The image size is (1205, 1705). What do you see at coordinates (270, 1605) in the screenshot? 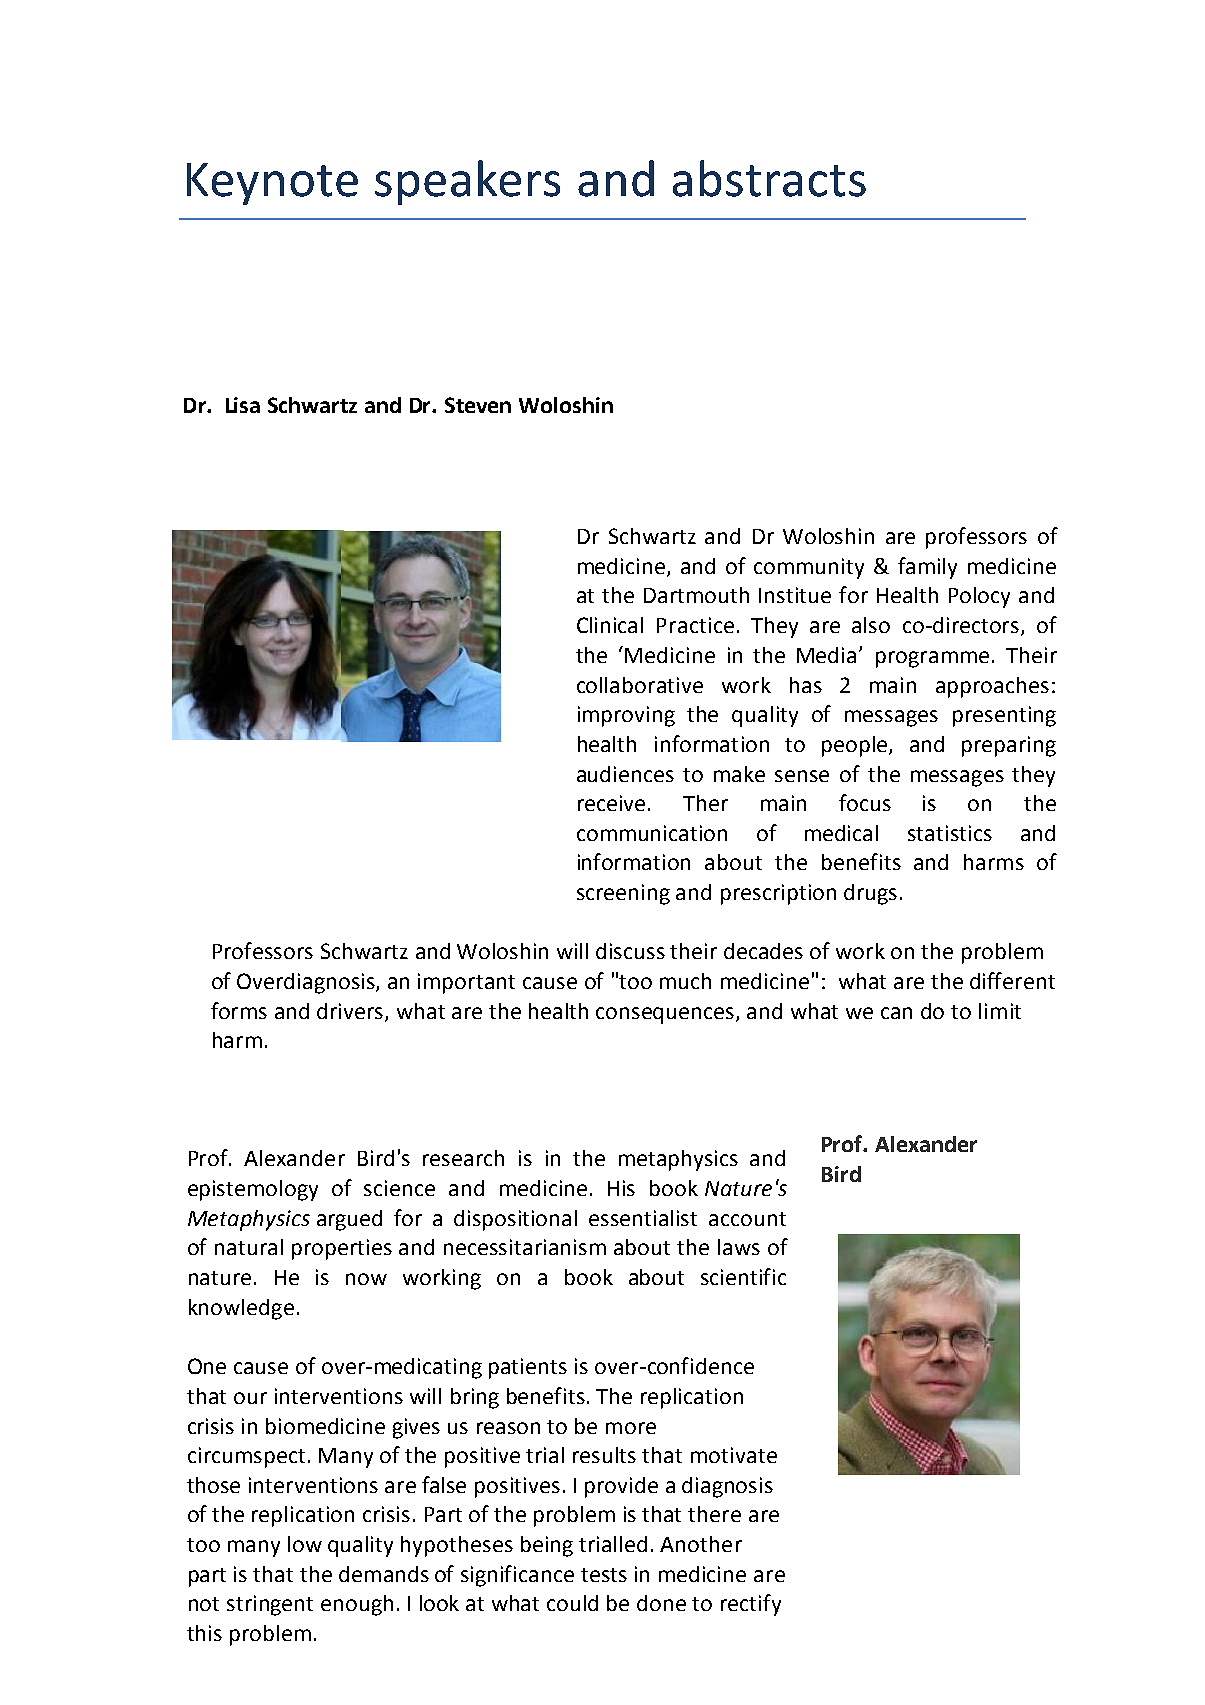
I see `stringent` at bounding box center [270, 1605].
